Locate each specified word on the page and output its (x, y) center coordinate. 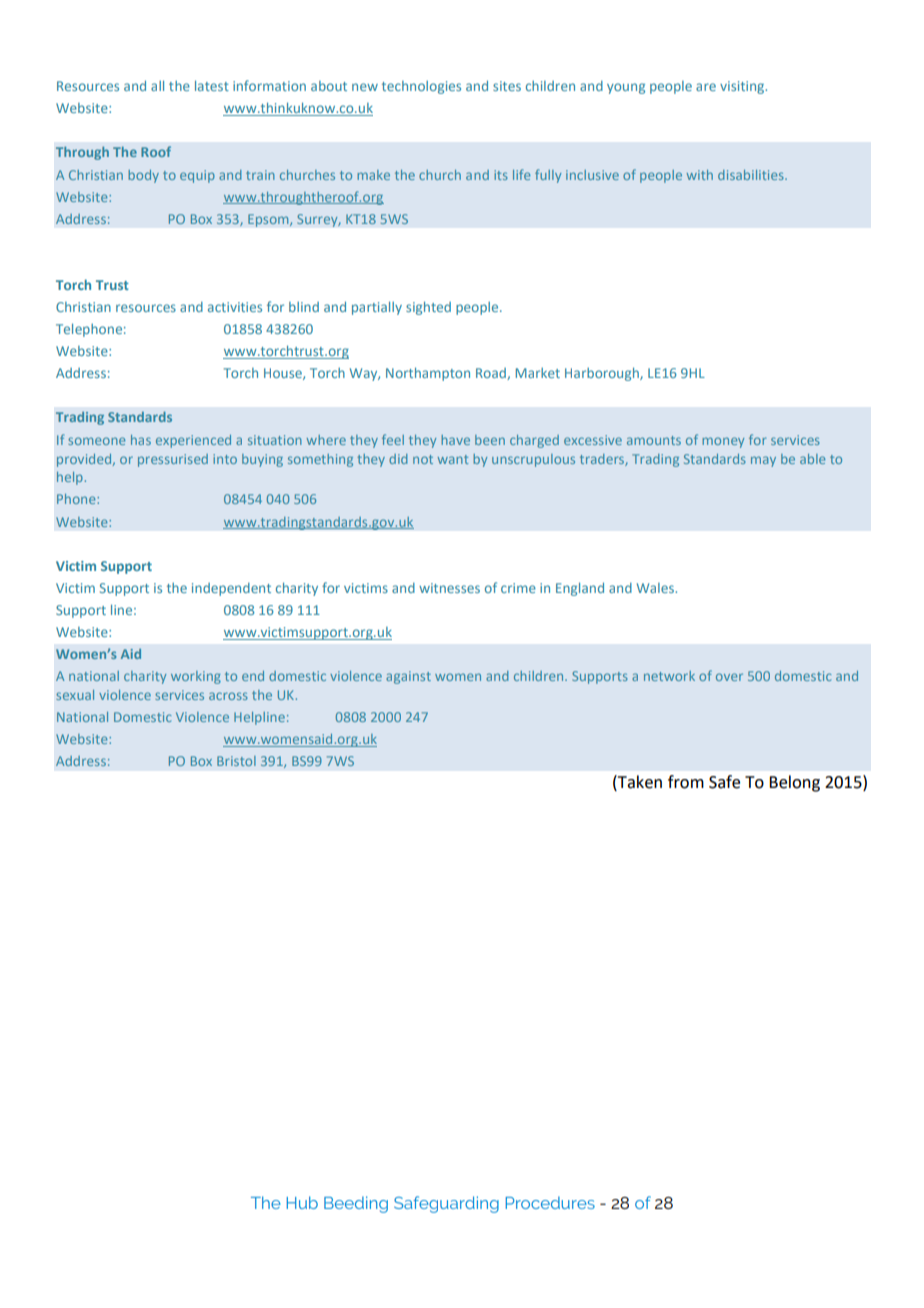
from (686, 782)
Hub (302, 1202)
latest (212, 85)
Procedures (550, 1202)
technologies (421, 87)
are (706, 87)
